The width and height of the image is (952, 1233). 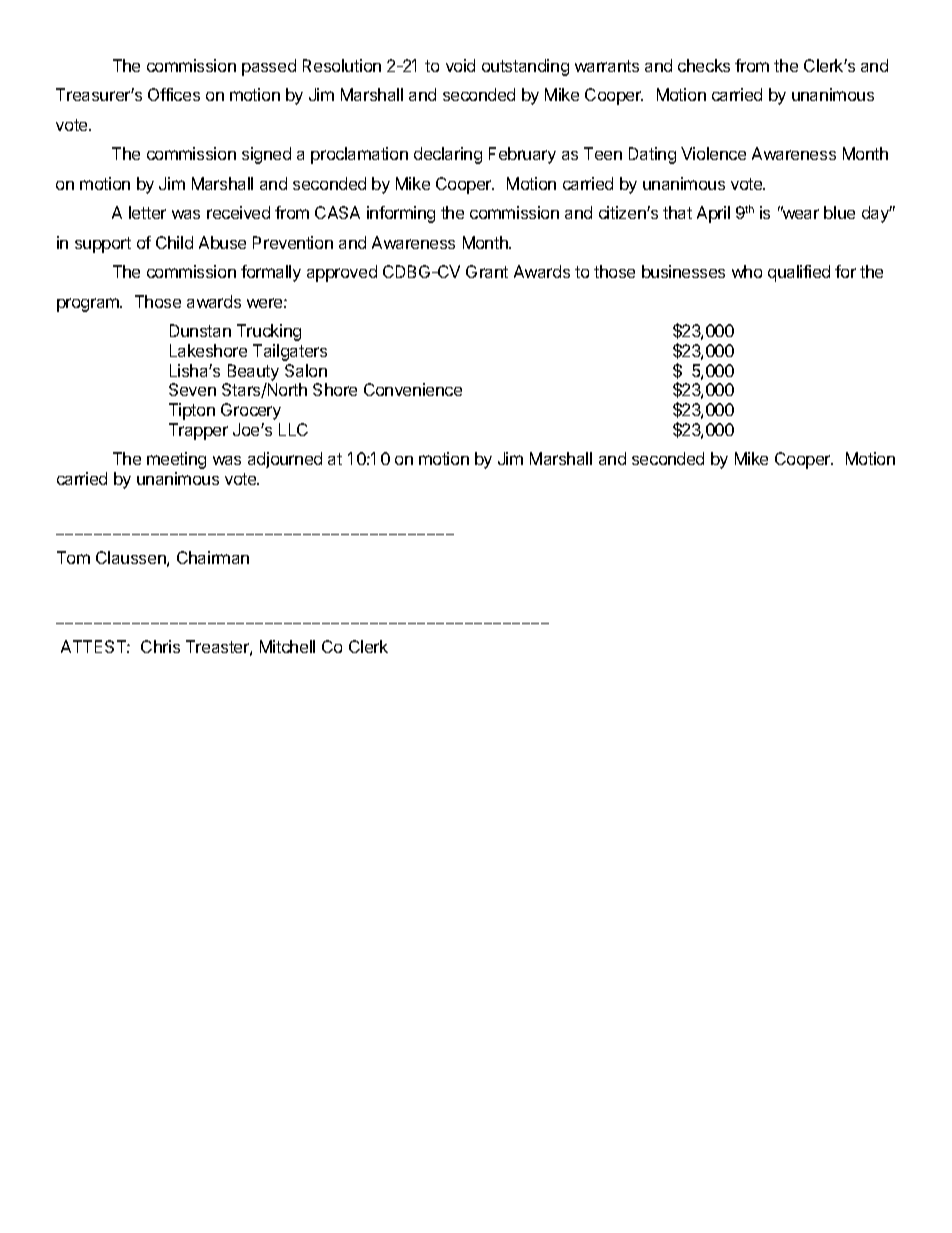 I want to click on Mitchell, so click(x=287, y=646).
